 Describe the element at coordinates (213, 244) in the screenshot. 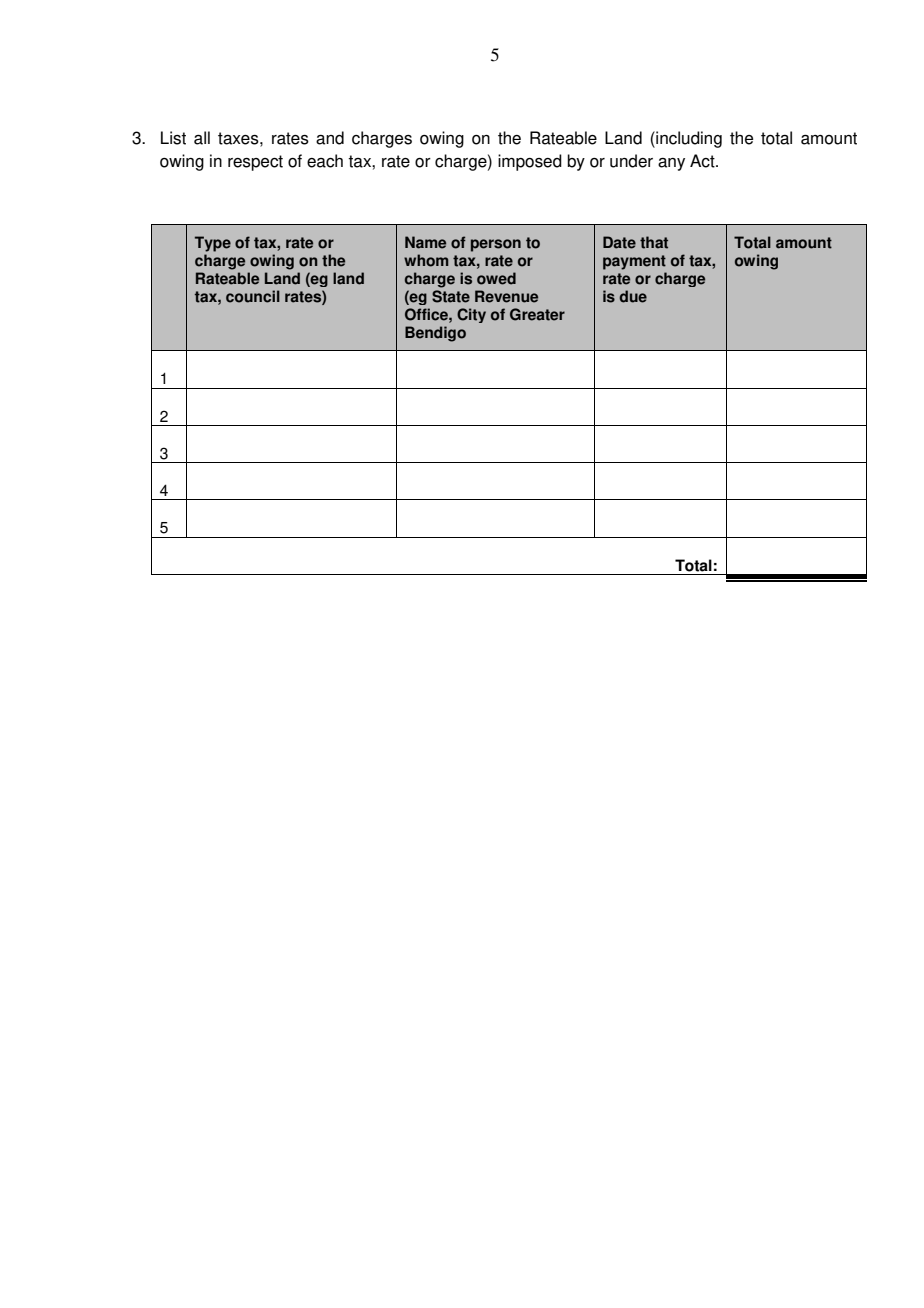

I see `Type` at that location.
